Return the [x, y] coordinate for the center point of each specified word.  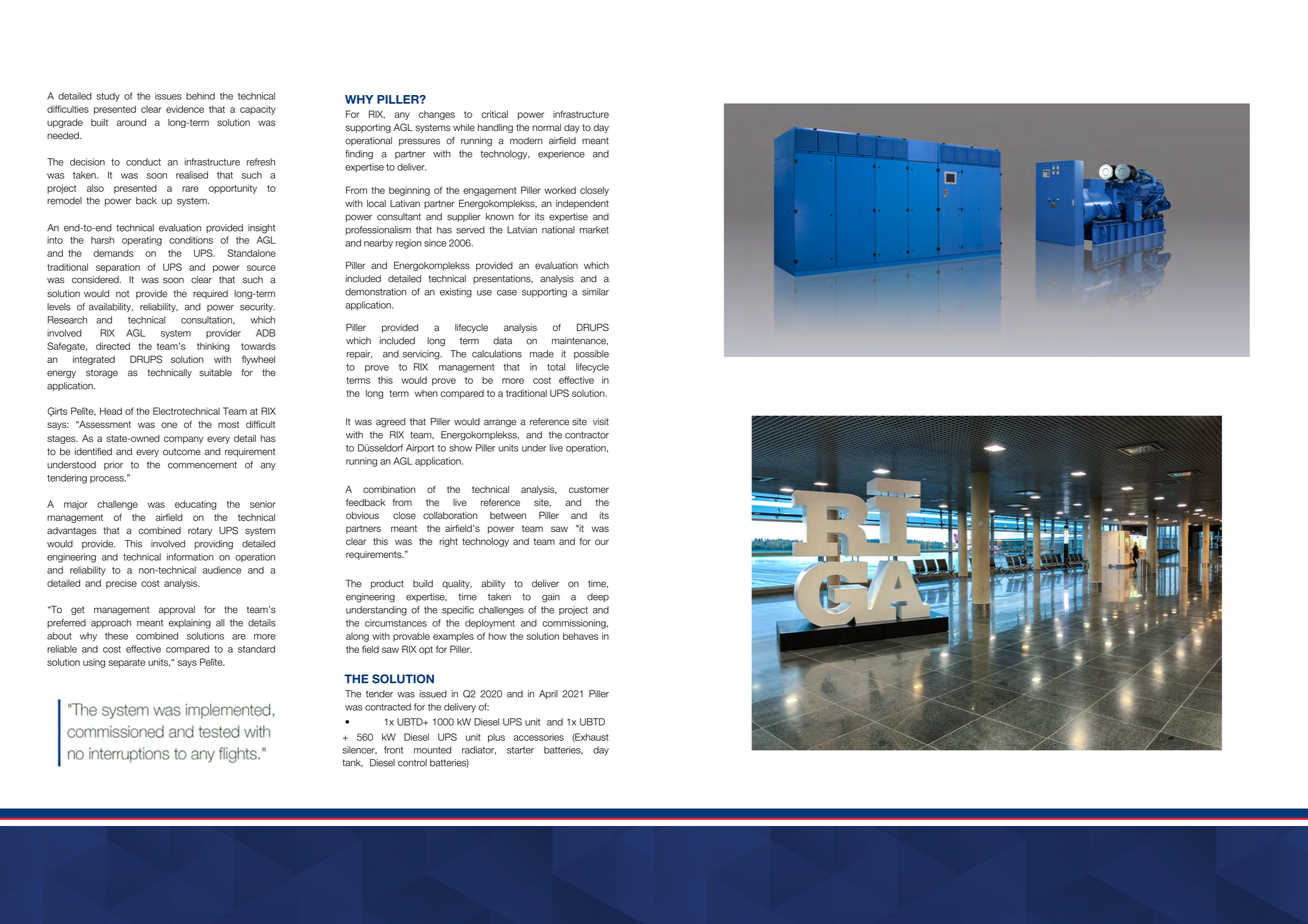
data [502, 341]
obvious [362, 515]
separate [126, 663]
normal [546, 127]
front [393, 750]
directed [113, 346]
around [131, 122]
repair [359, 354]
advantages [72, 531]
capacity [258, 110]
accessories [538, 737]
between [508, 515]
